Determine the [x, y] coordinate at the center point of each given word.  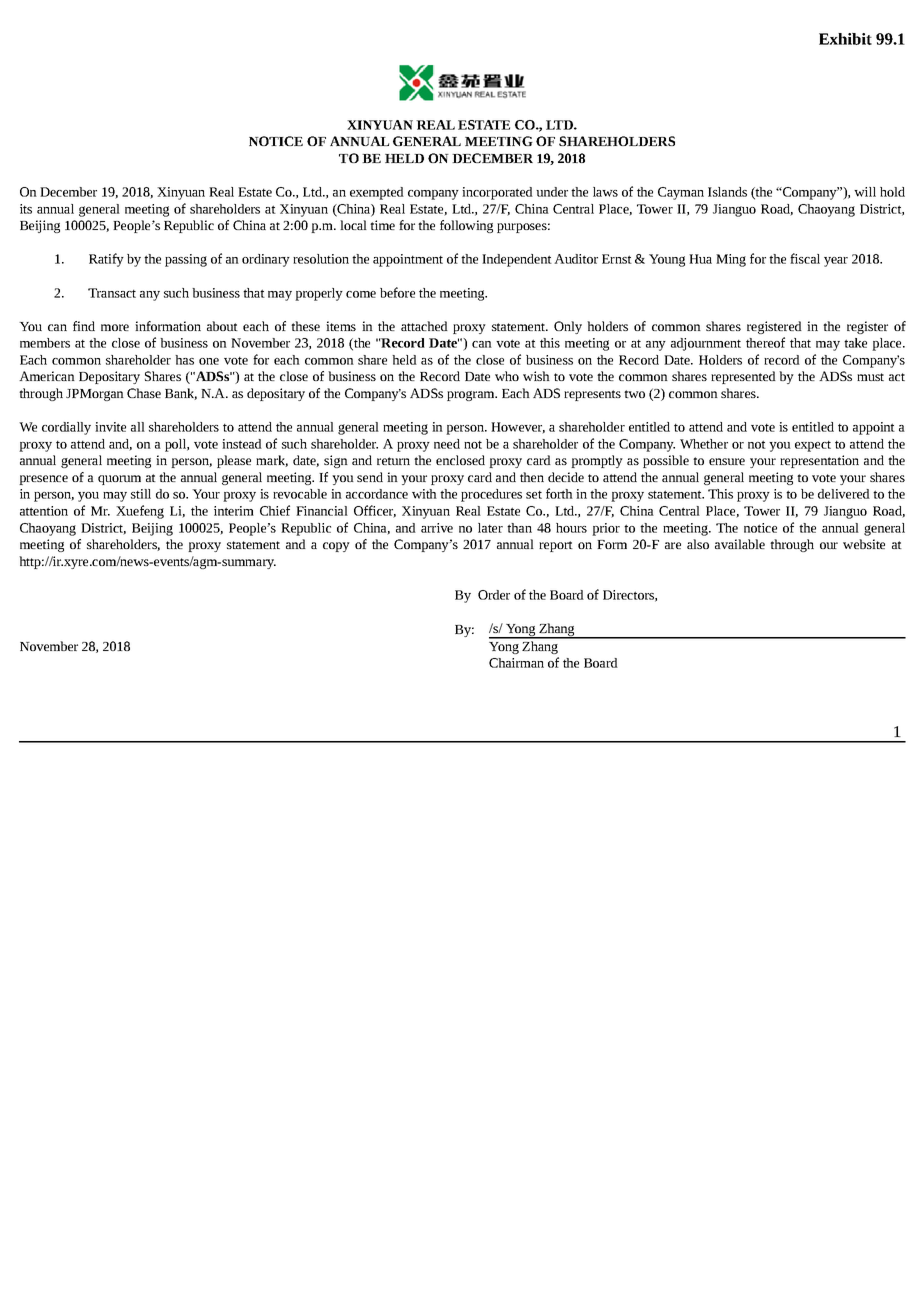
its [26, 209]
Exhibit [845, 39]
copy [336, 547]
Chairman [516, 663]
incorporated [497, 193]
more [115, 327]
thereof [765, 342]
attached [424, 326]
